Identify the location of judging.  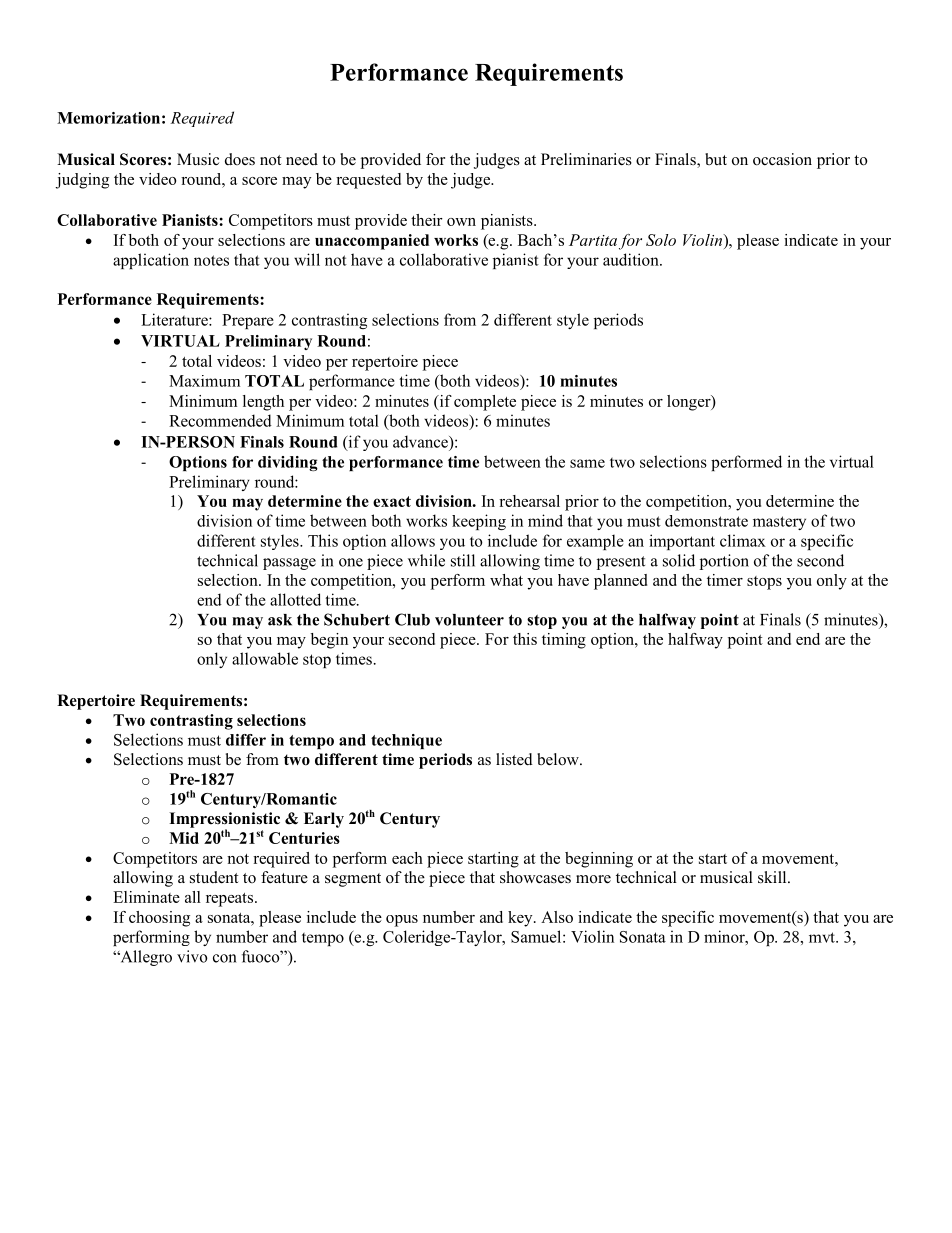
(82, 181).
